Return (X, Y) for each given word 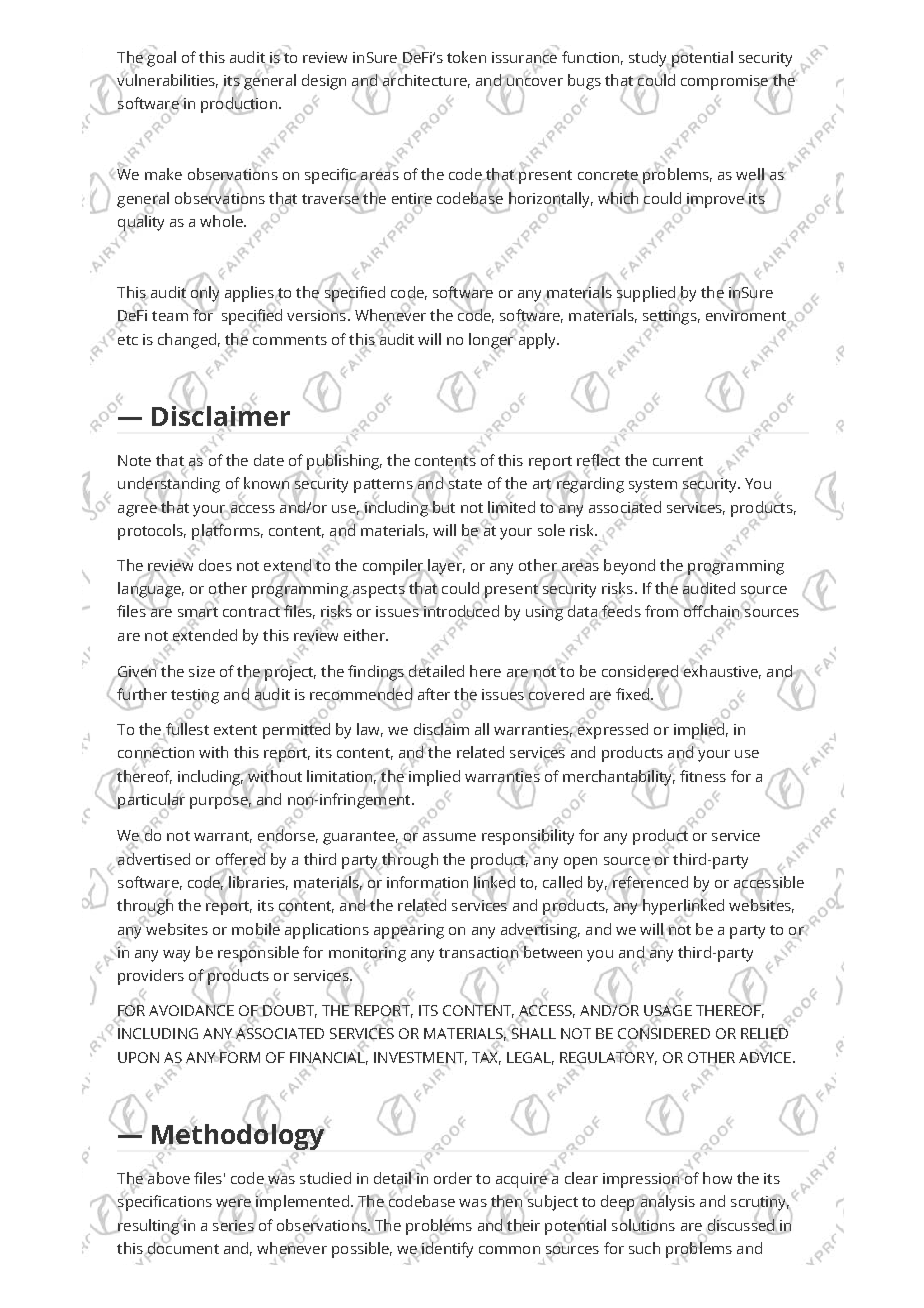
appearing (409, 931)
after (434, 694)
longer (492, 340)
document (182, 1248)
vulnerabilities (166, 80)
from (662, 610)
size (202, 671)
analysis (666, 1203)
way (176, 956)
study (649, 60)
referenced (649, 882)
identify (446, 1249)
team (170, 316)
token (466, 57)
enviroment (746, 314)
